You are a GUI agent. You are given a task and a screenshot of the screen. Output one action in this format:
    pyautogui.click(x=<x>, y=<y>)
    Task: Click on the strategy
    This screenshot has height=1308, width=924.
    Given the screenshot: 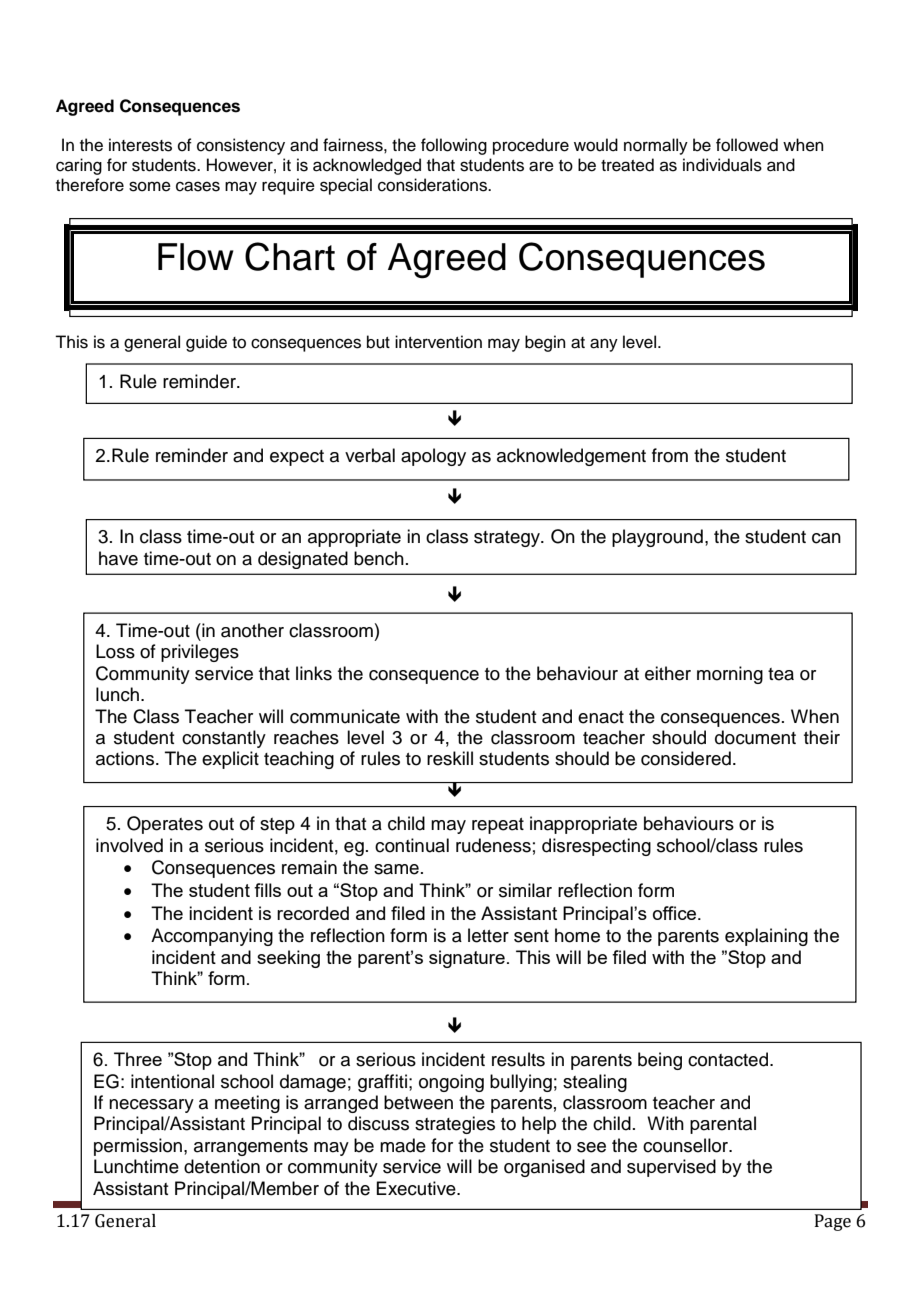 What is the action you would take?
    pyautogui.click(x=508, y=539)
